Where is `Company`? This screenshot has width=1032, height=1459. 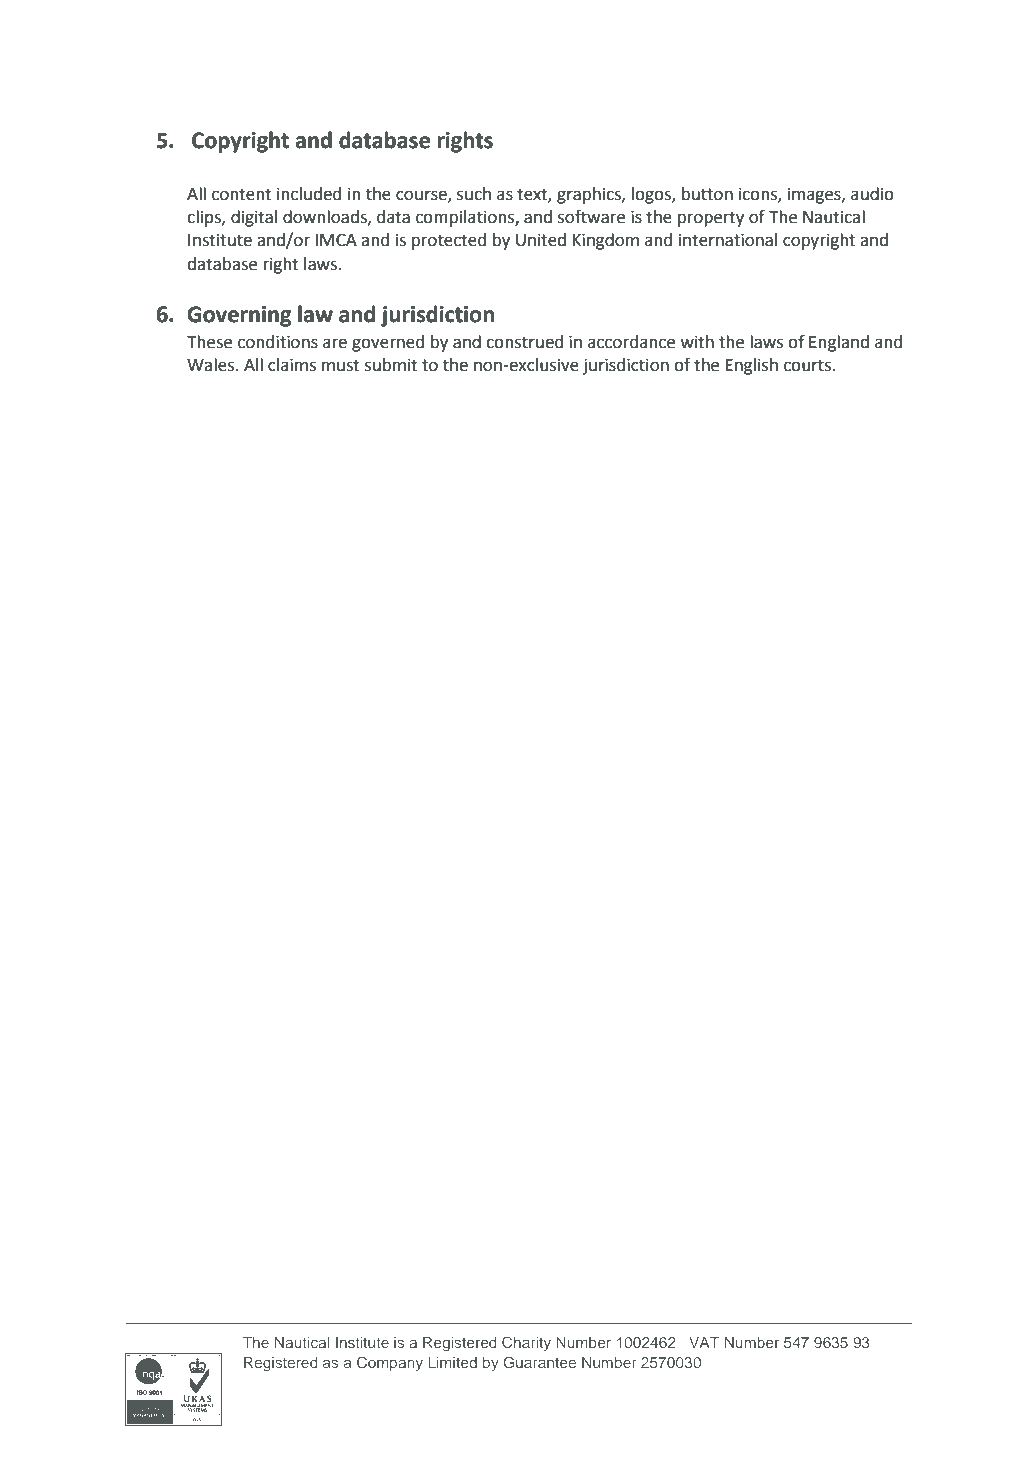
Company is located at coordinates (390, 1363).
